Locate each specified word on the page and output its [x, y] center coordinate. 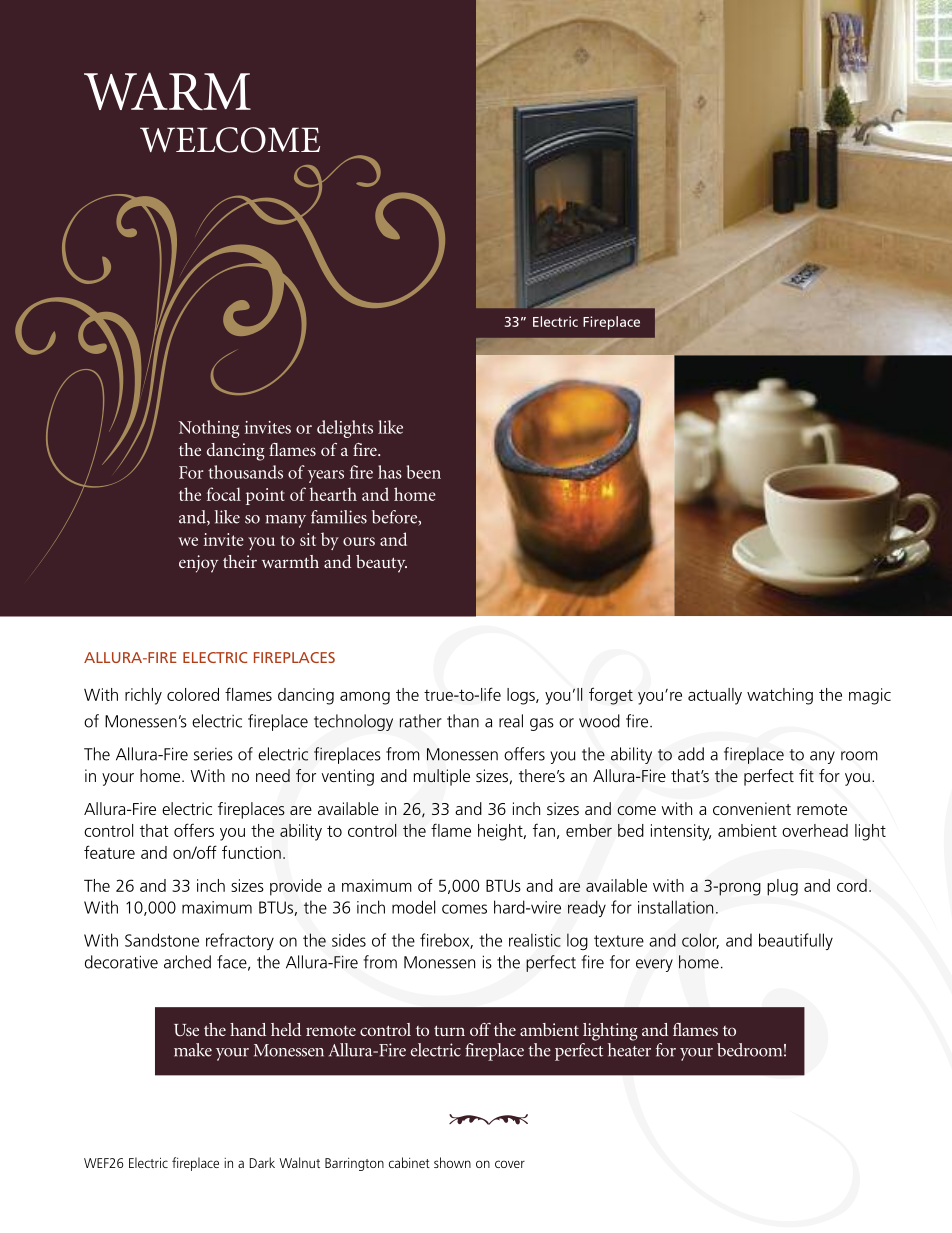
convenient [752, 808]
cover [510, 1164]
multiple [442, 777]
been [424, 472]
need [273, 775]
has [390, 472]
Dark [262, 1162]
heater [629, 1050]
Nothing [209, 429]
